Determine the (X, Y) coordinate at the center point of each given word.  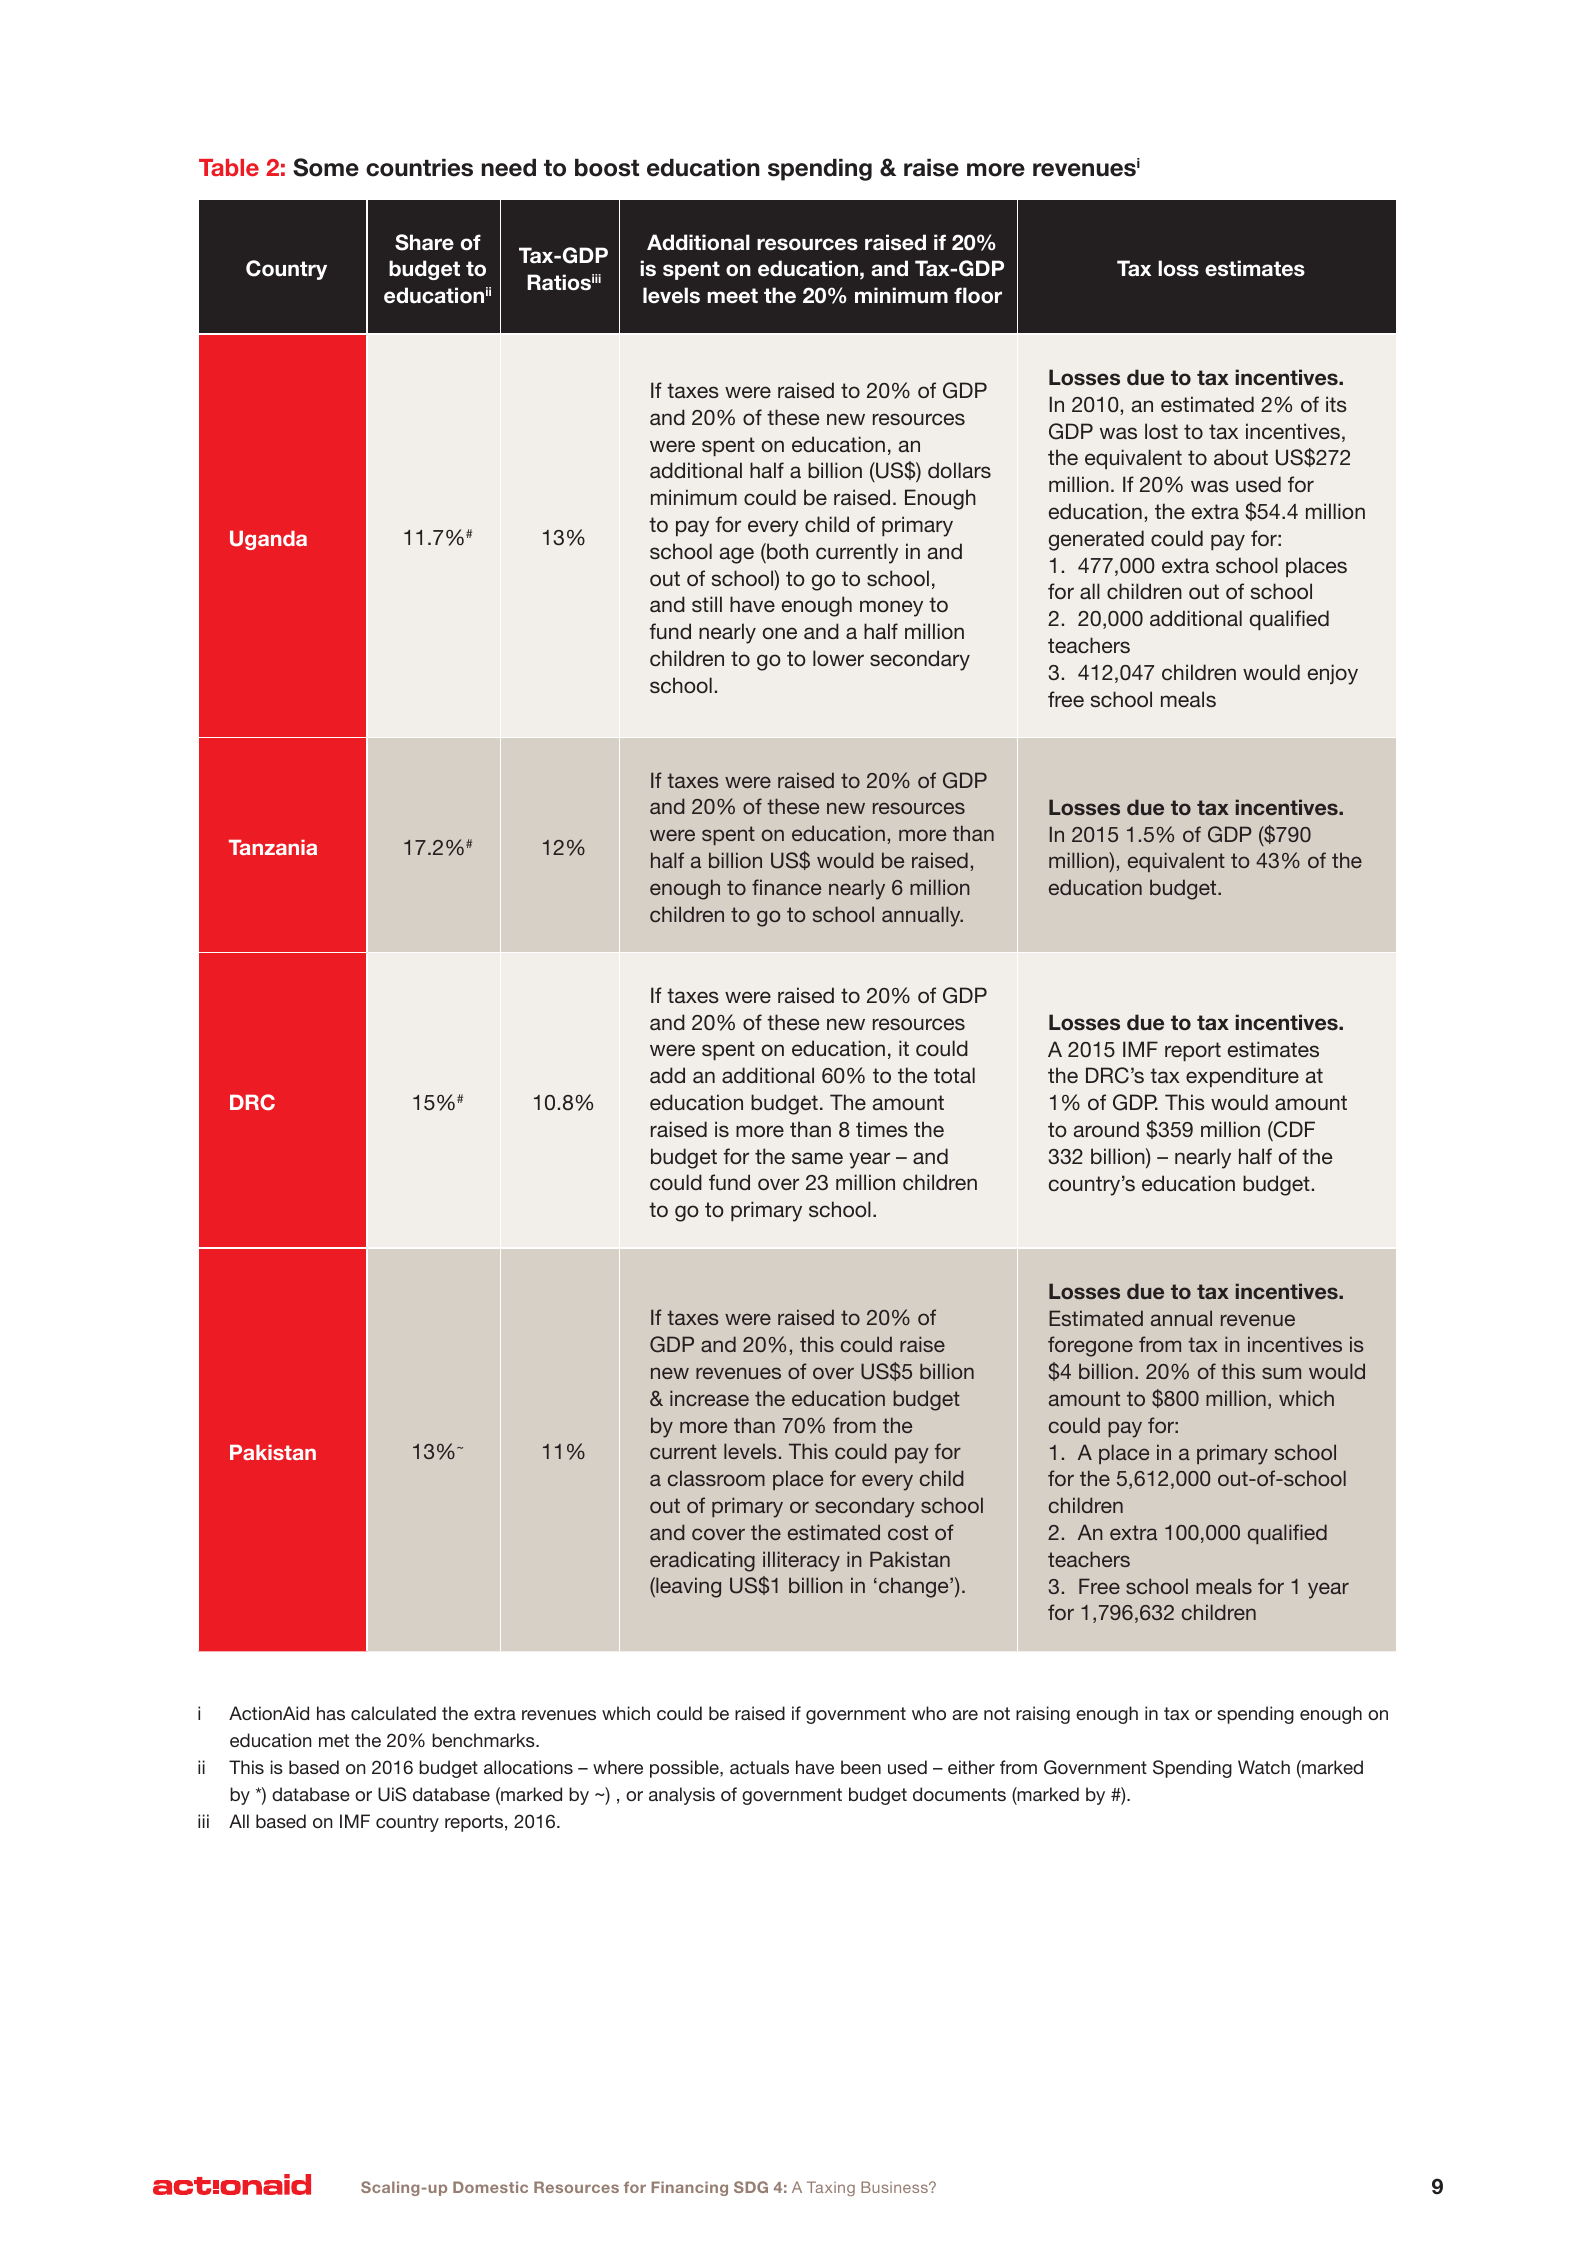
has (331, 1713)
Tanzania (273, 847)
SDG (751, 2187)
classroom (716, 1478)
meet (732, 296)
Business (895, 2187)
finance (786, 887)
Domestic (490, 2187)
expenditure (1242, 1077)
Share (424, 242)
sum (1281, 1373)
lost (1161, 431)
